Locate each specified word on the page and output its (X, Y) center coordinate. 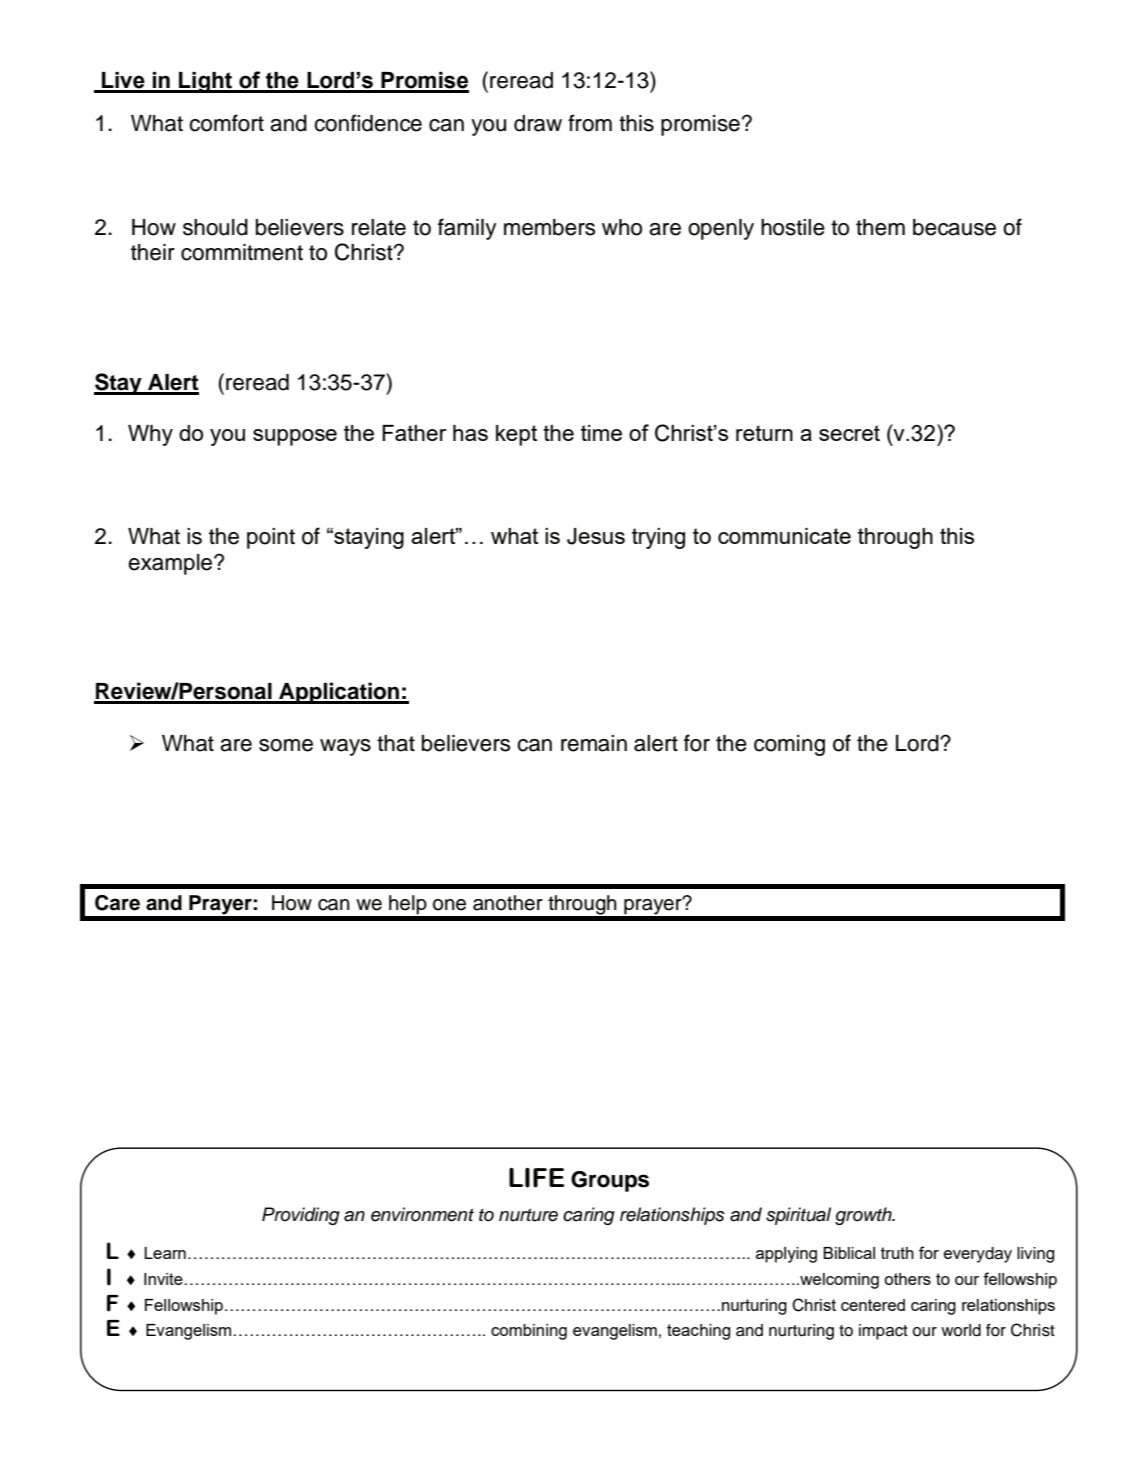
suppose (295, 437)
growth (864, 1216)
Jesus (596, 536)
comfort (226, 123)
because (954, 227)
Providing (301, 1216)
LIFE (537, 1178)
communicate (784, 536)
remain (594, 743)
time (601, 433)
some (286, 745)
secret (849, 433)
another (508, 903)
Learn (165, 1253)
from (590, 123)
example (171, 564)
